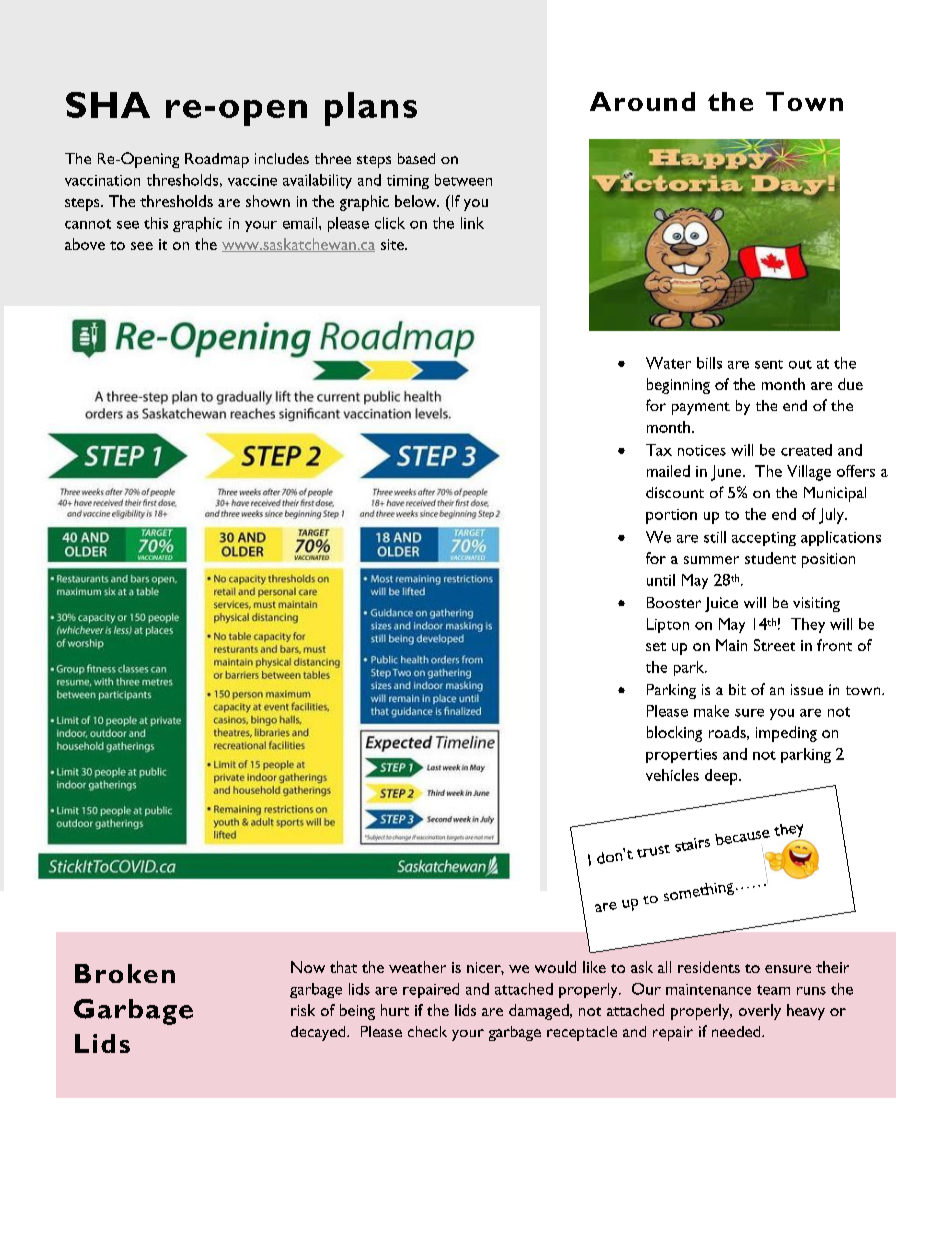  Describe the element at coordinates (770, 558) in the screenshot. I see `student` at that location.
